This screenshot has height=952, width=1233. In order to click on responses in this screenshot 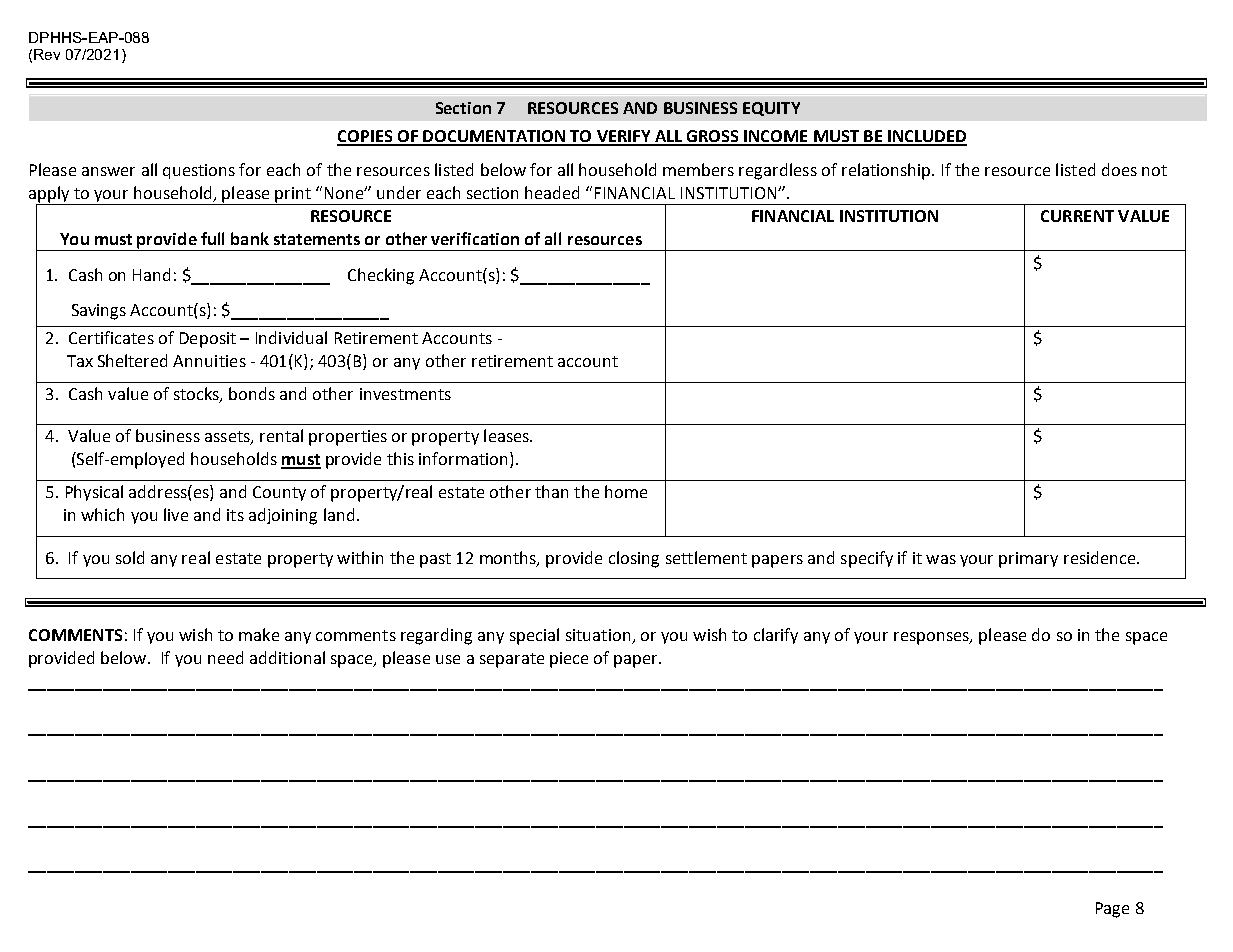, I will do `click(932, 638)`.
